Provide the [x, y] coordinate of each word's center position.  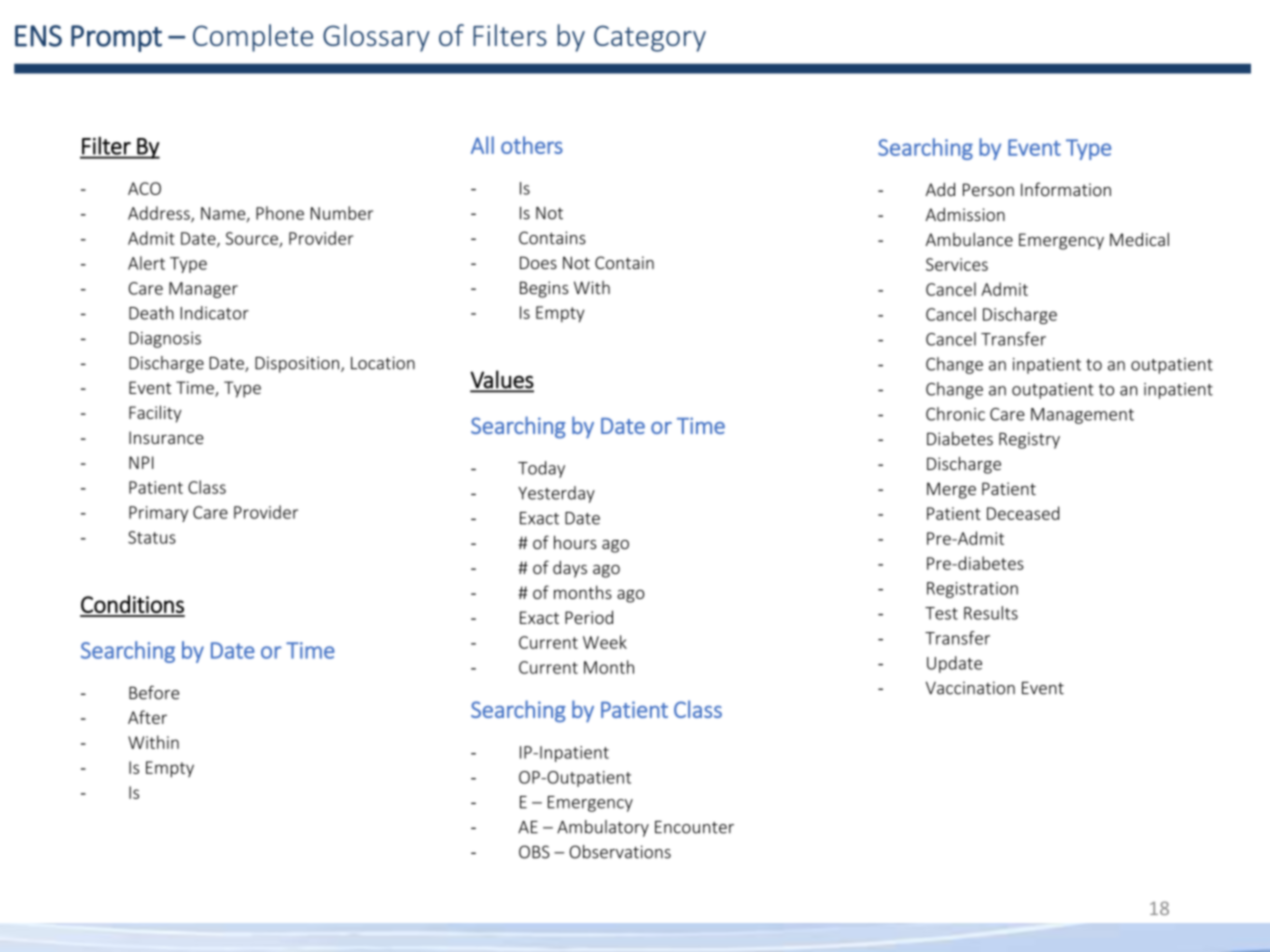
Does [538, 263]
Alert [146, 263]
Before [154, 693]
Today [541, 469]
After [147, 717]
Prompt [116, 38]
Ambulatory [603, 828]
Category [650, 38]
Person [988, 189]
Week [605, 642]
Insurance [166, 437]
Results [991, 613]
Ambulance [969, 239]
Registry [1029, 440]
